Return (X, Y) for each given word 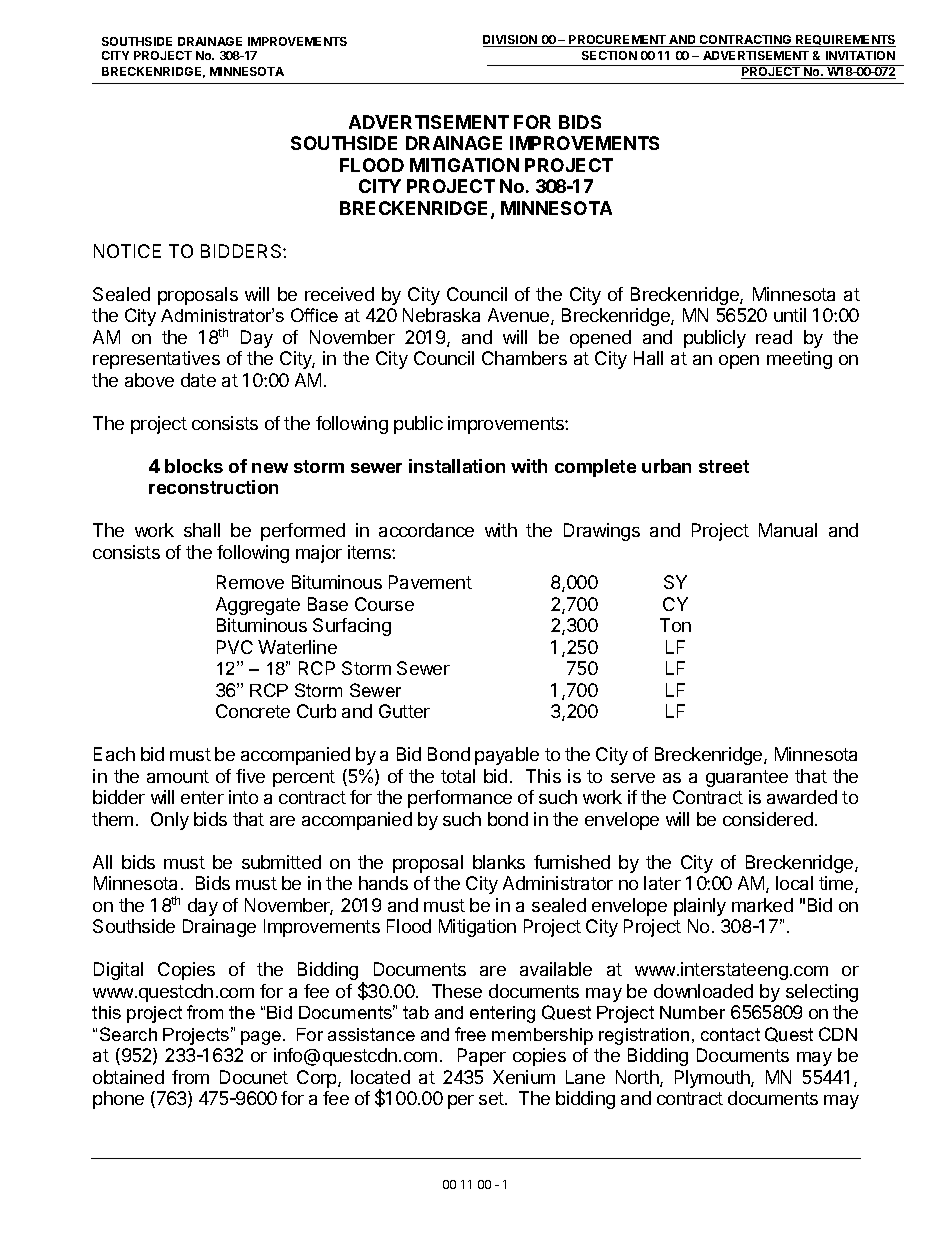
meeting (799, 360)
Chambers (524, 358)
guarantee (747, 778)
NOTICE (127, 251)
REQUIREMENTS (845, 41)
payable (507, 756)
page (262, 1038)
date (198, 380)
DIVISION (511, 41)
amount (178, 776)
